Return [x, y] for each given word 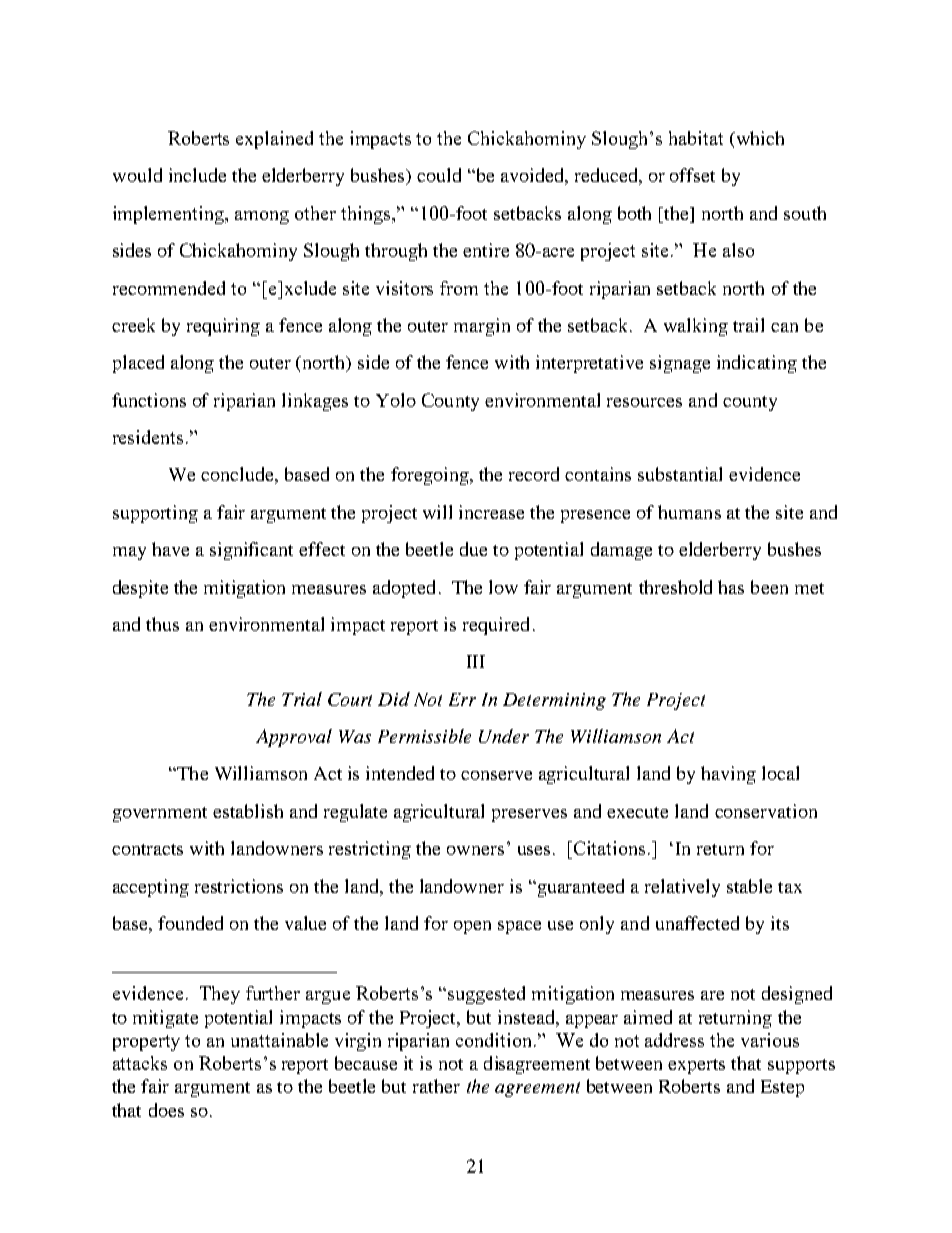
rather [436, 1086]
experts [696, 1066]
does [166, 1110]
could [439, 175]
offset [692, 175]
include [197, 175]
